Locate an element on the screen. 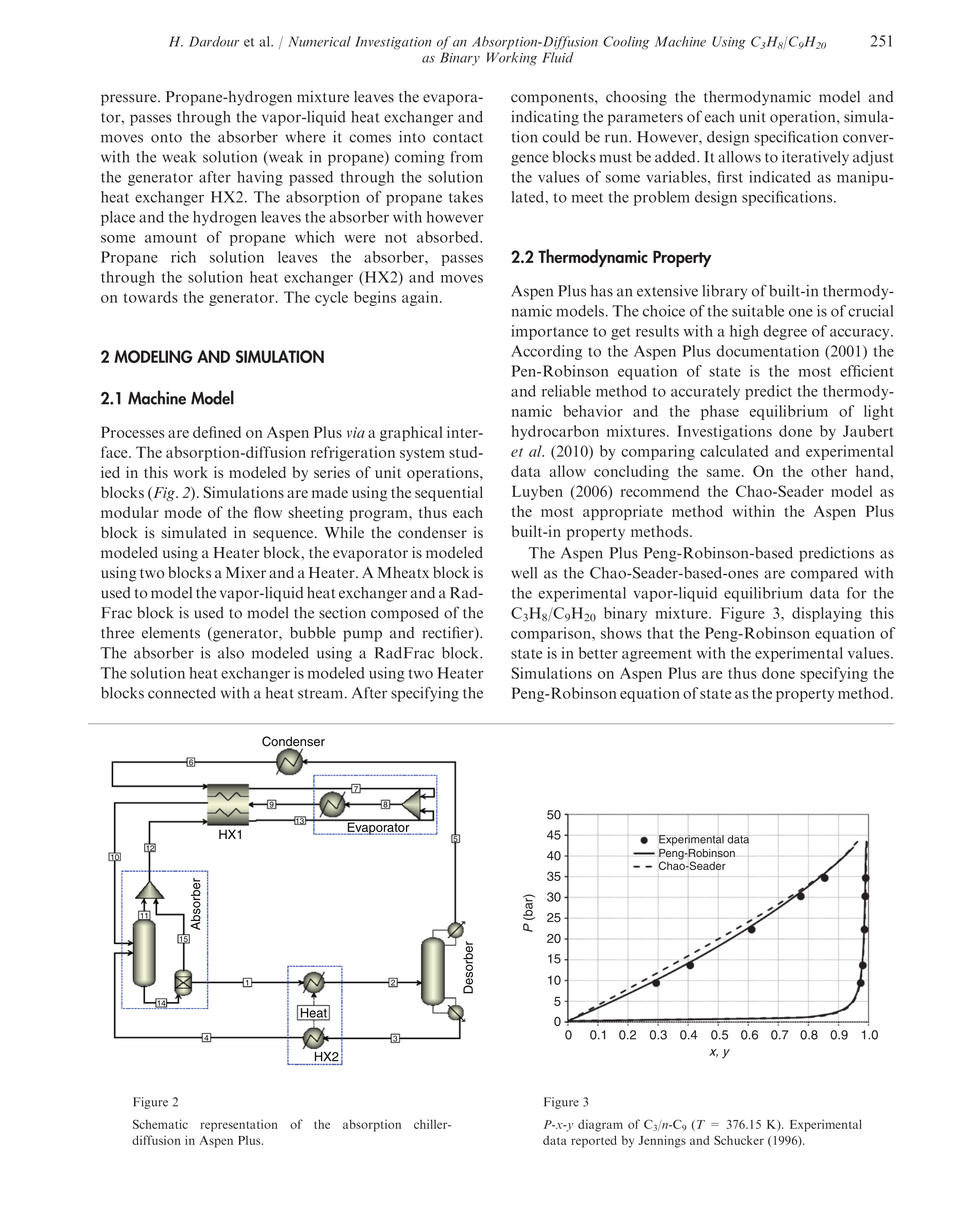 The width and height of the screenshot is (958, 1232). better is located at coordinates (598, 653).
